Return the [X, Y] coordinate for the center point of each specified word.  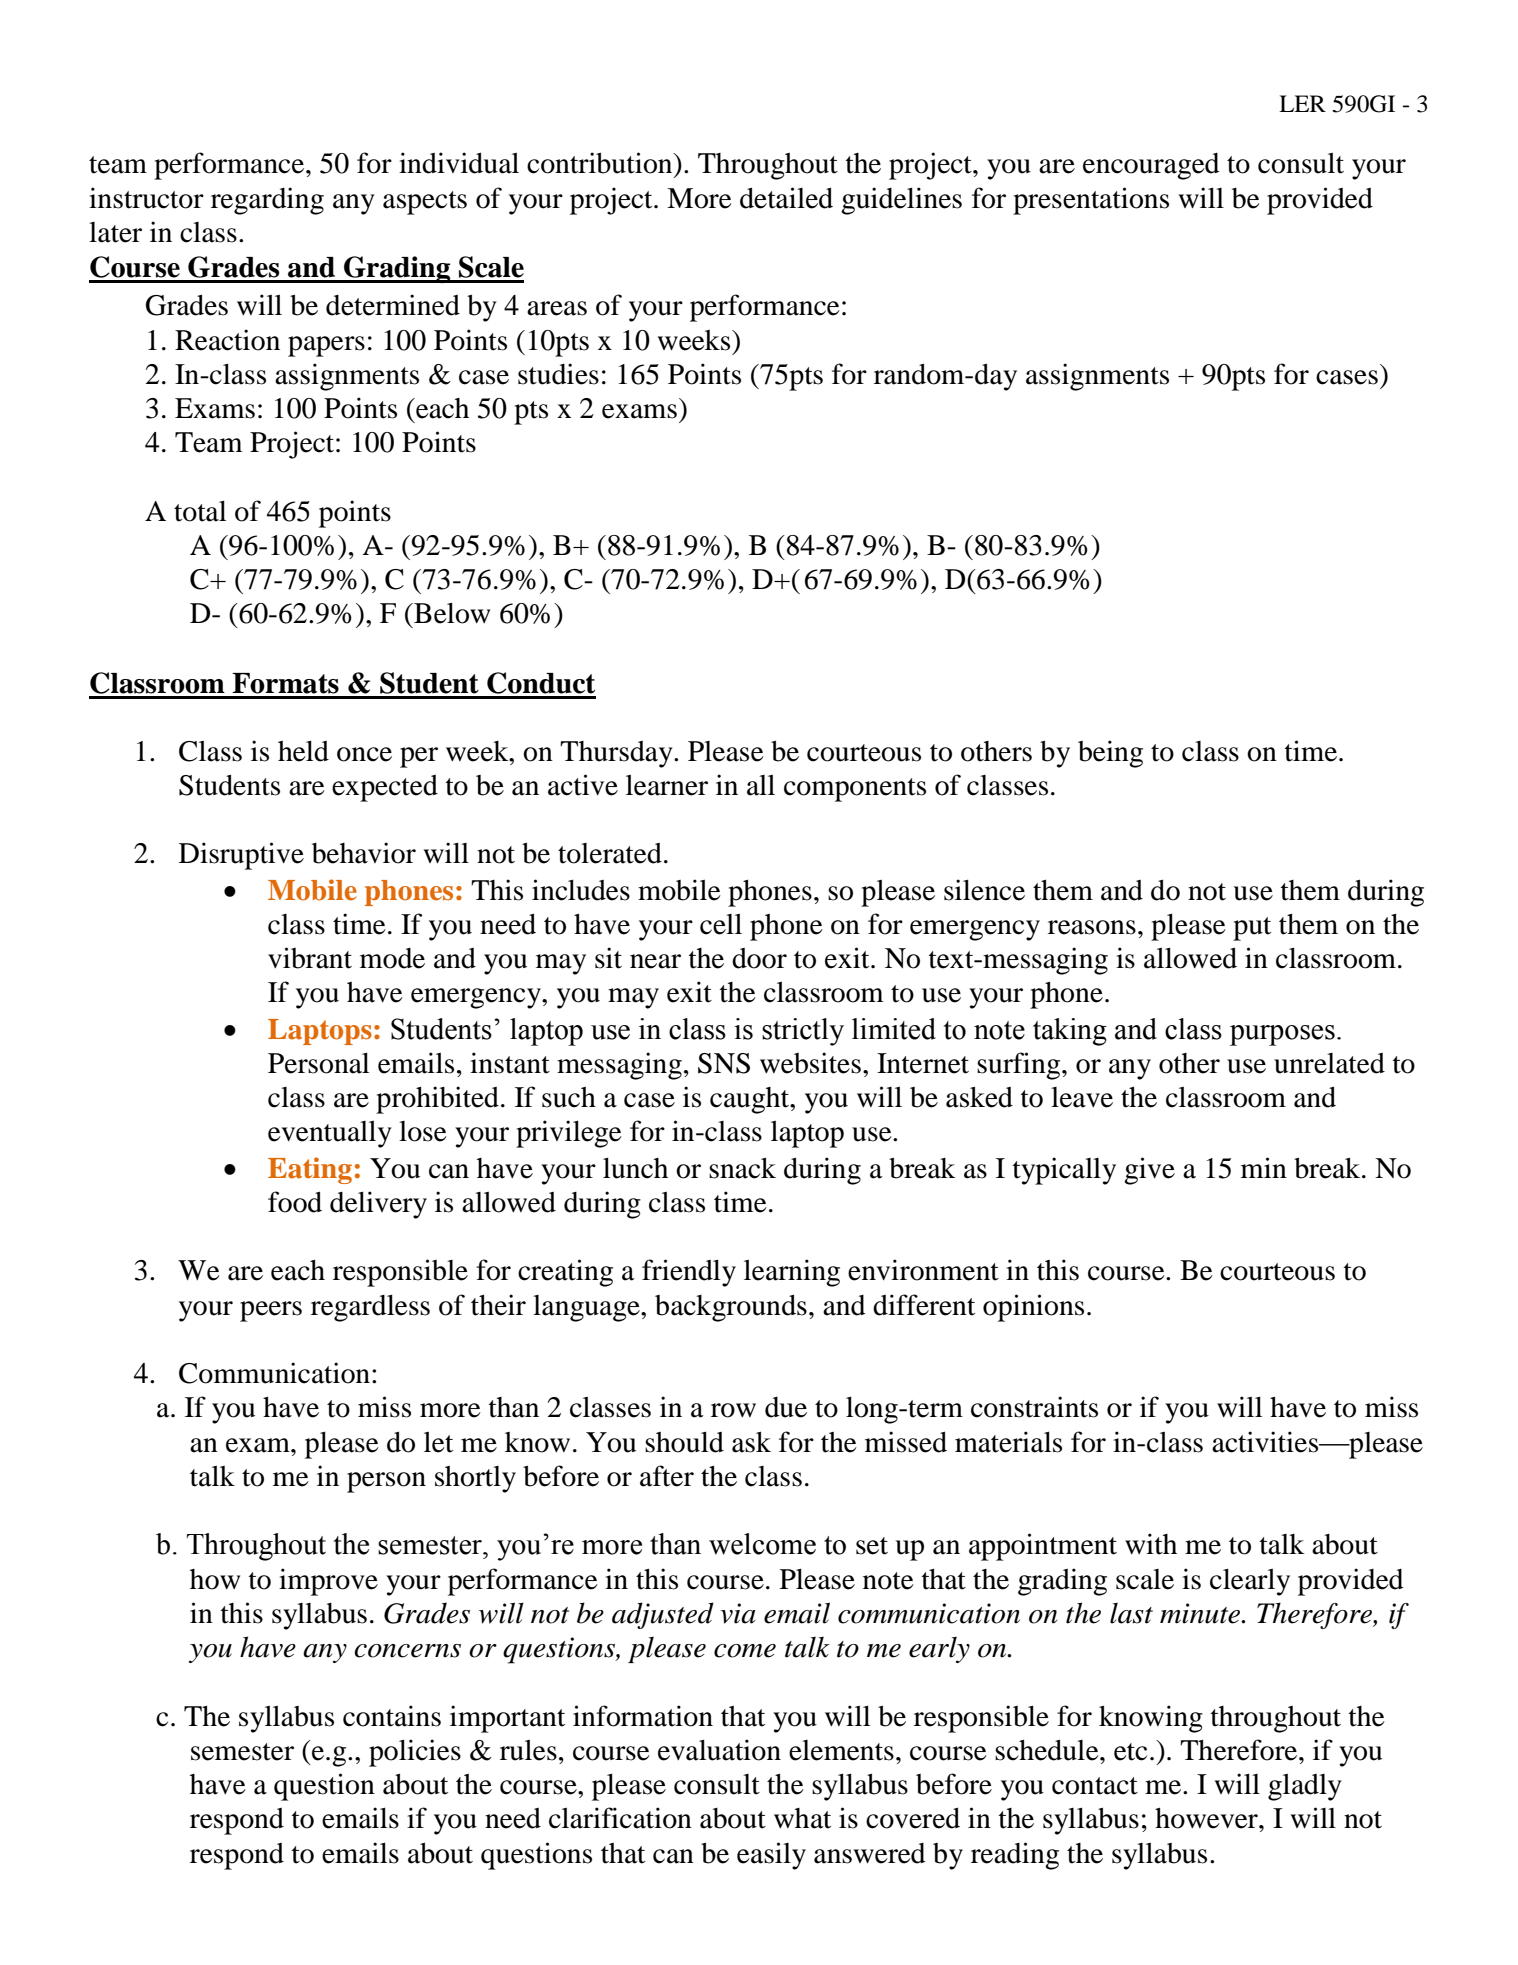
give [1149, 1171]
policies [415, 1753]
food [295, 1202]
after [667, 1476]
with [1151, 1544]
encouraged [1151, 166]
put [1252, 929]
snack [742, 1168]
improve [328, 1582]
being [1110, 754]
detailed [786, 198]
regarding [267, 201]
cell [721, 924]
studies [558, 374]
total [200, 511]
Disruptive [241, 856]
